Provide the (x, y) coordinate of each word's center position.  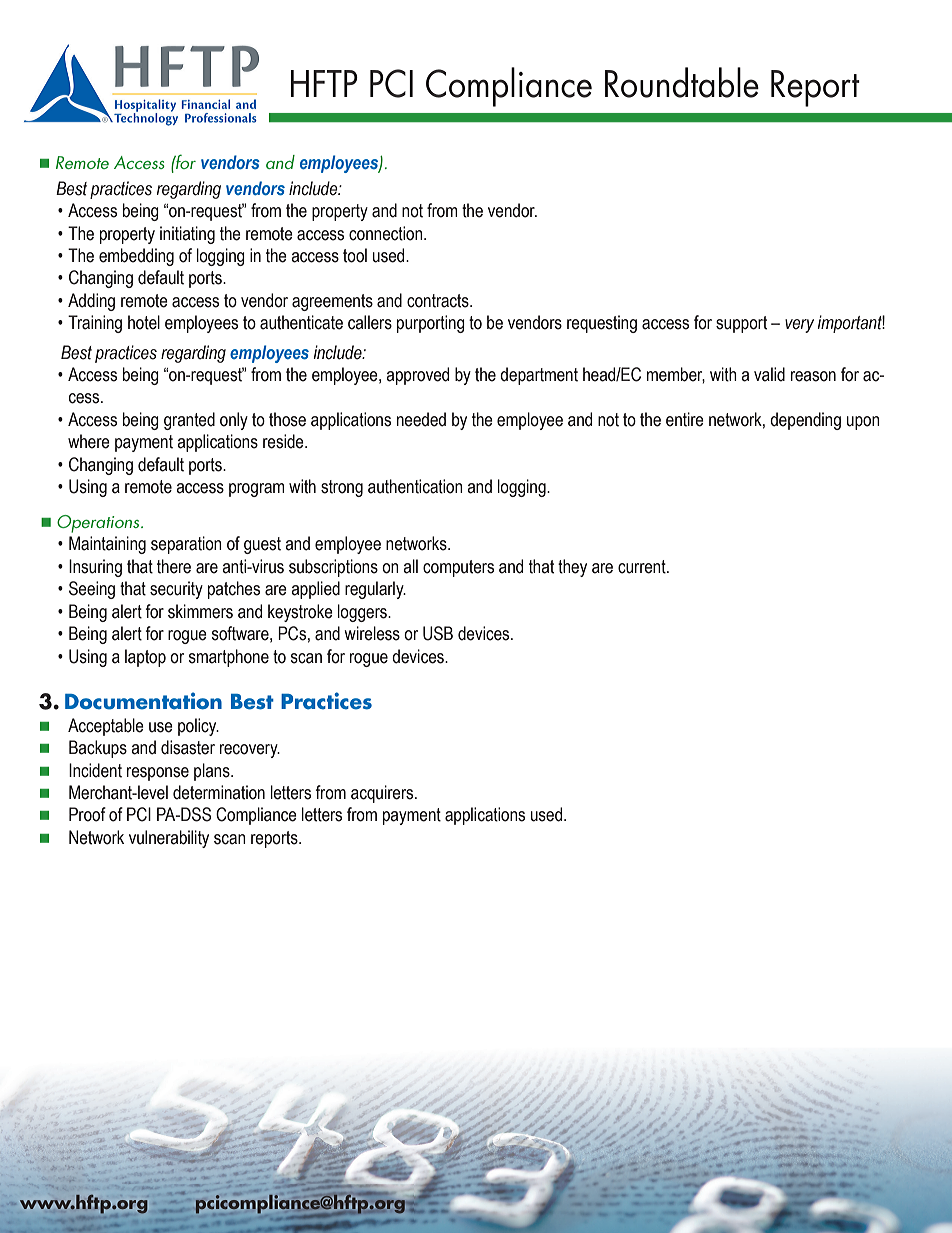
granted (189, 421)
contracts (439, 301)
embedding (136, 257)
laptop (145, 658)
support (741, 324)
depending (805, 421)
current (643, 567)
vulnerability (169, 839)
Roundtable (682, 82)
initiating (187, 235)
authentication (415, 486)
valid (769, 374)
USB (438, 633)
